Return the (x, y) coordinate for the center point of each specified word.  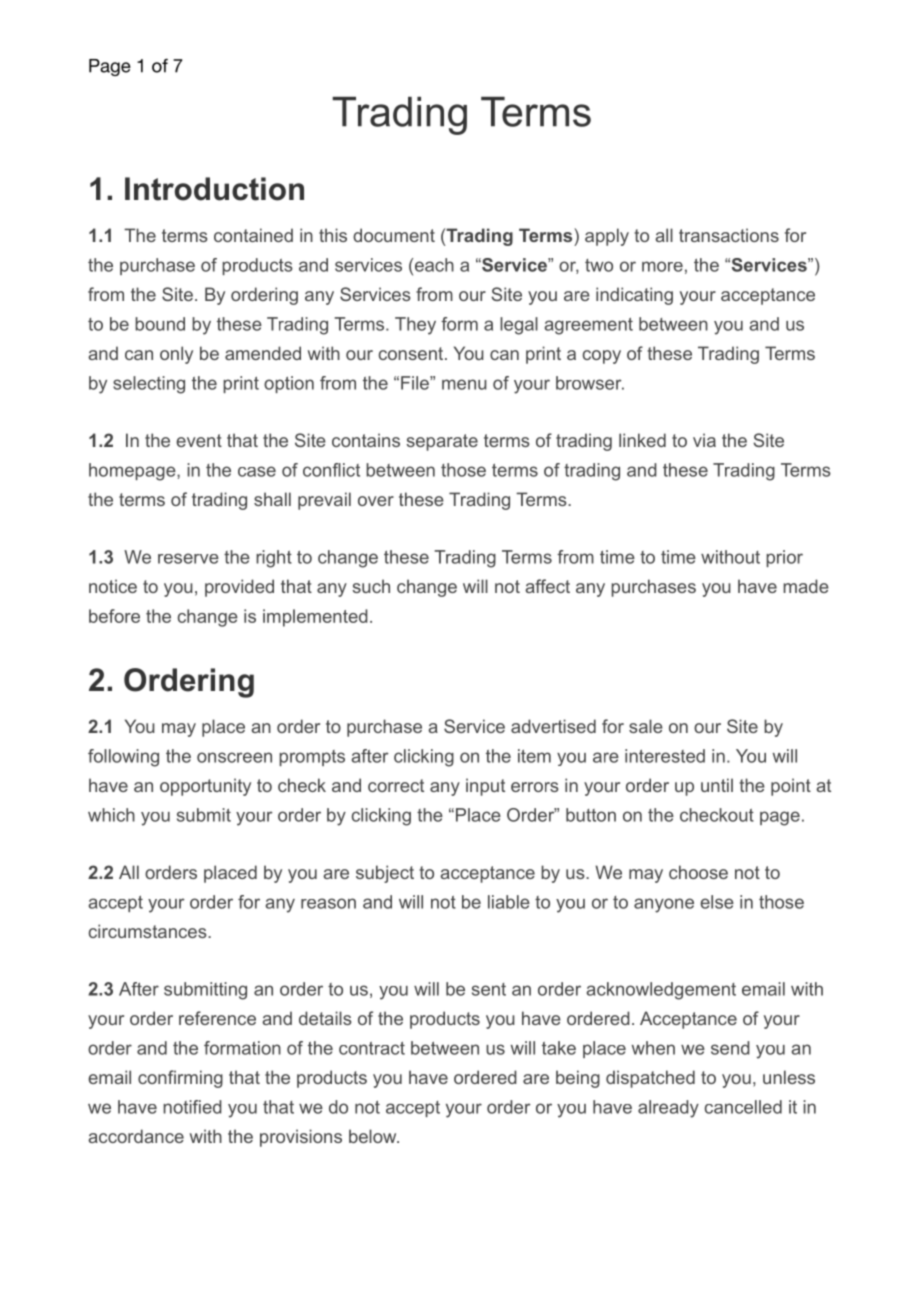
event (199, 440)
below (374, 1136)
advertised (553, 726)
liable (509, 902)
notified (192, 1107)
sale (646, 726)
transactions (729, 235)
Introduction (214, 189)
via (704, 440)
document (394, 235)
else (717, 902)
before (114, 616)
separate (442, 442)
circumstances (149, 931)
